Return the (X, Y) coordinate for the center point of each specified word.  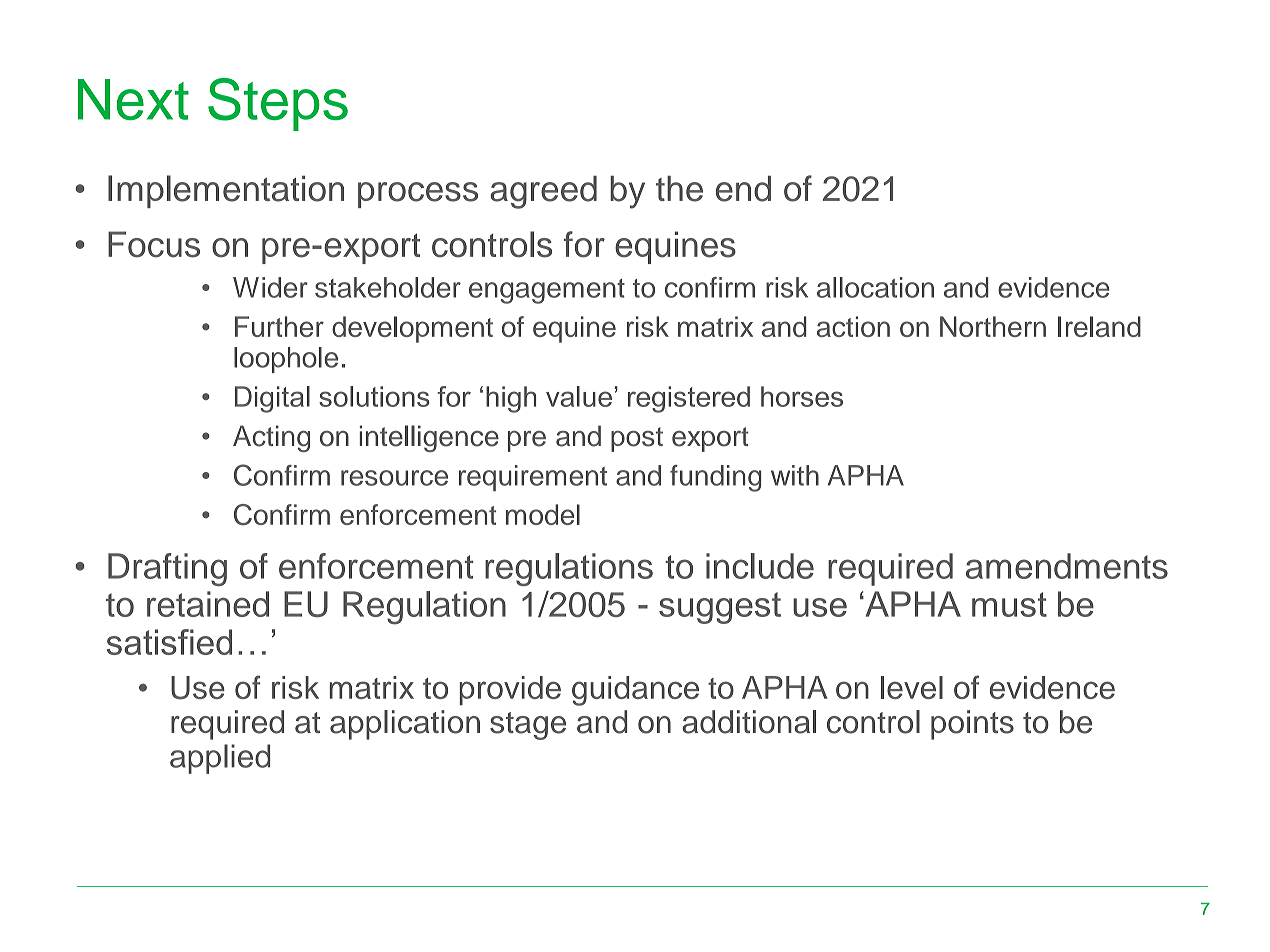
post (637, 439)
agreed (543, 192)
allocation (875, 287)
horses (802, 396)
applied (220, 759)
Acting (271, 438)
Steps (278, 104)
